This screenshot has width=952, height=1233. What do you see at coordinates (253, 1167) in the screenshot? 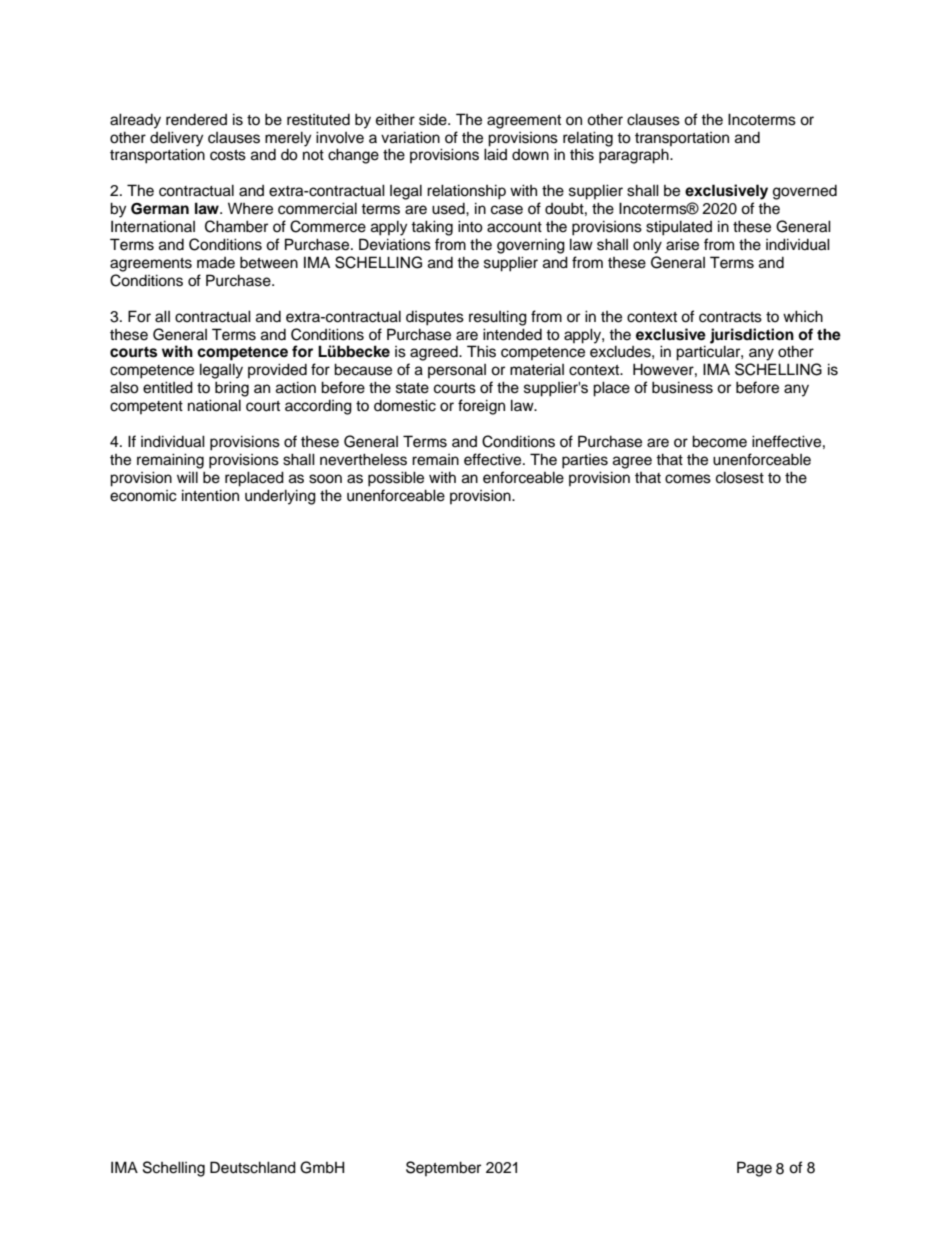
I see `Deutschland` at bounding box center [253, 1167].
